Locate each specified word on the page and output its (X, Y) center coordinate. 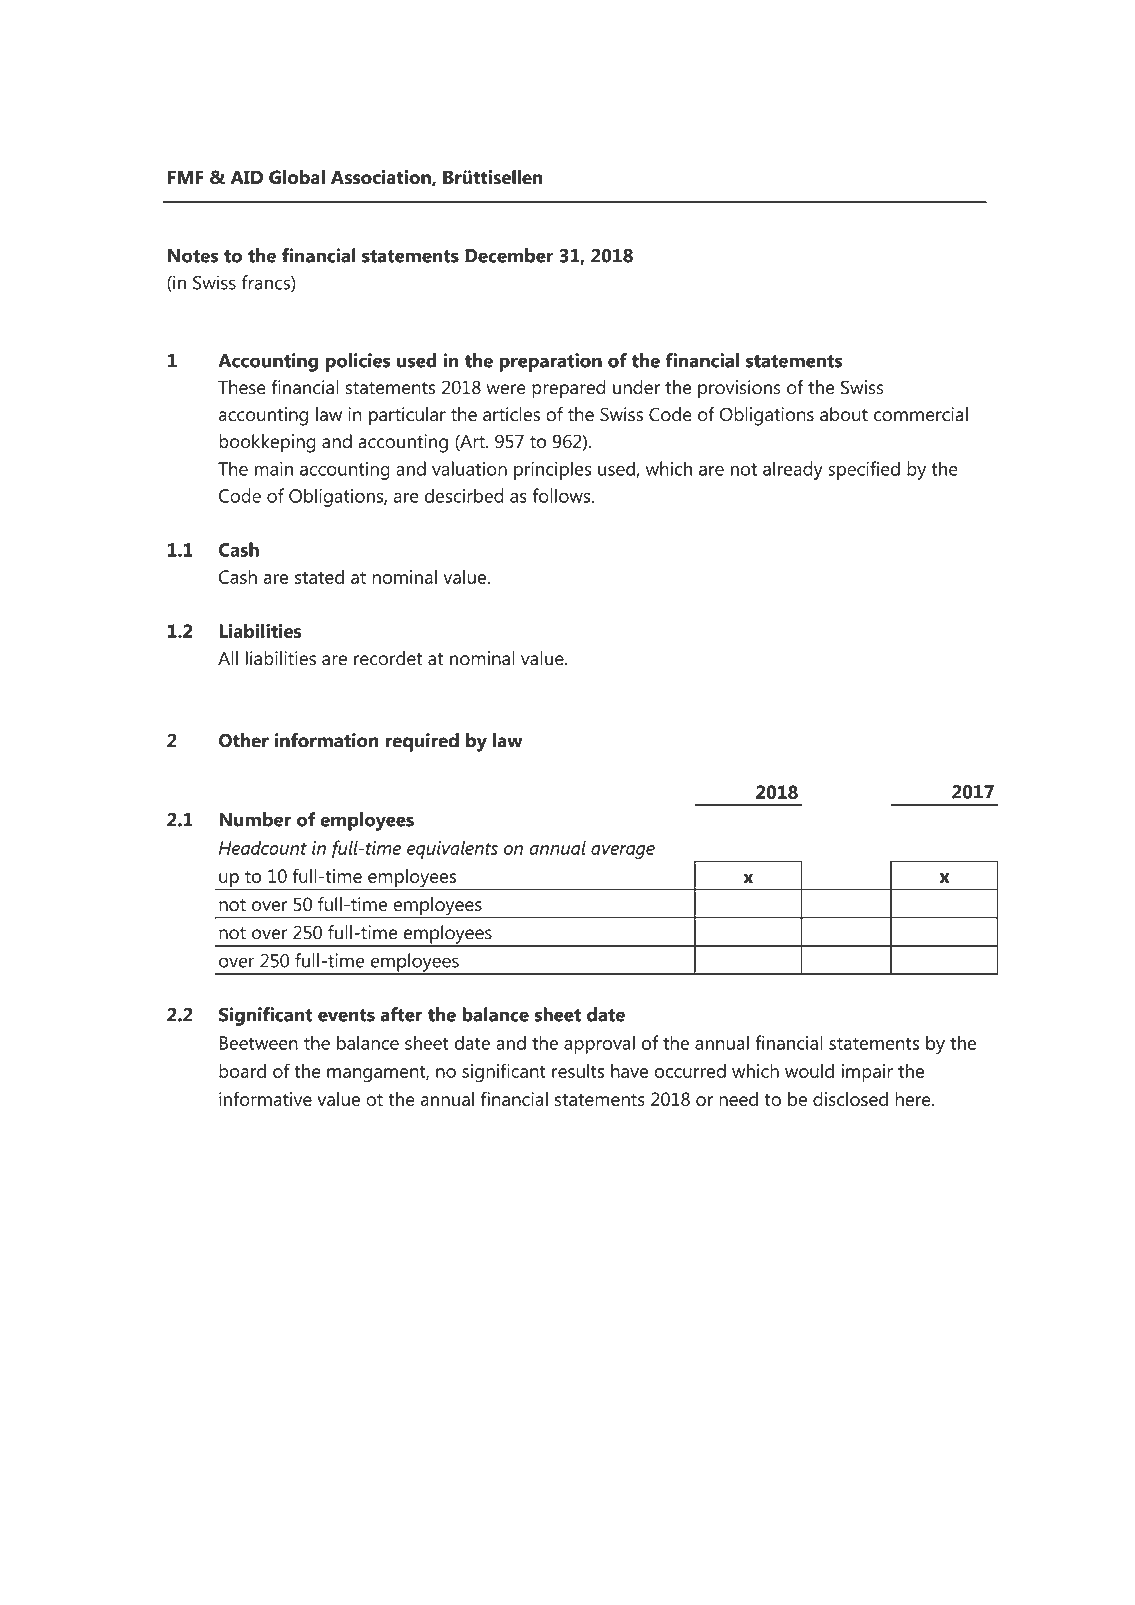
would (809, 1071)
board (242, 1071)
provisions (739, 389)
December (509, 255)
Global (297, 177)
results (578, 1071)
